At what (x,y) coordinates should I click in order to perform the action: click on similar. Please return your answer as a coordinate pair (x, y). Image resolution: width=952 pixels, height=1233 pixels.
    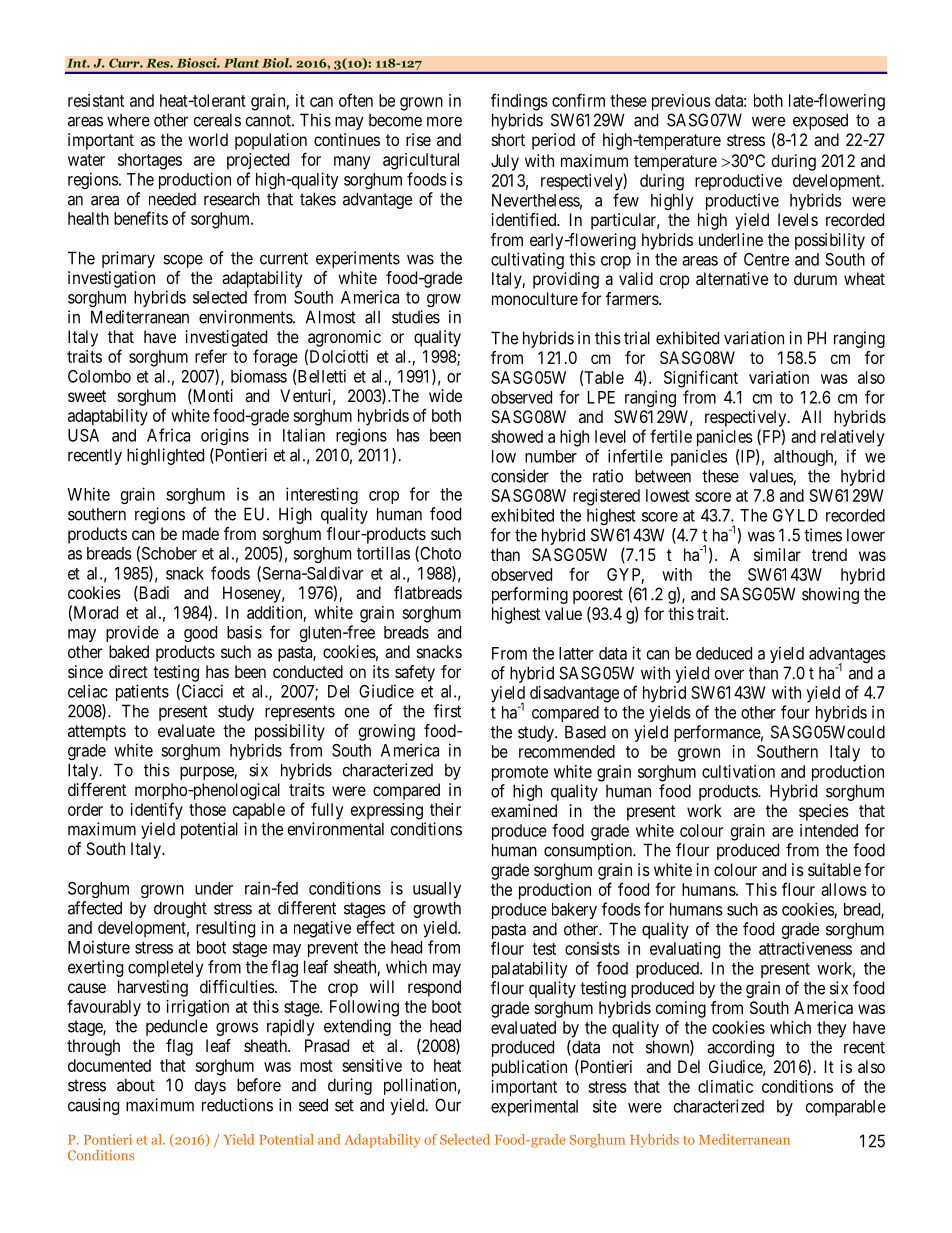
    Looking at the image, I should click on (777, 554).
